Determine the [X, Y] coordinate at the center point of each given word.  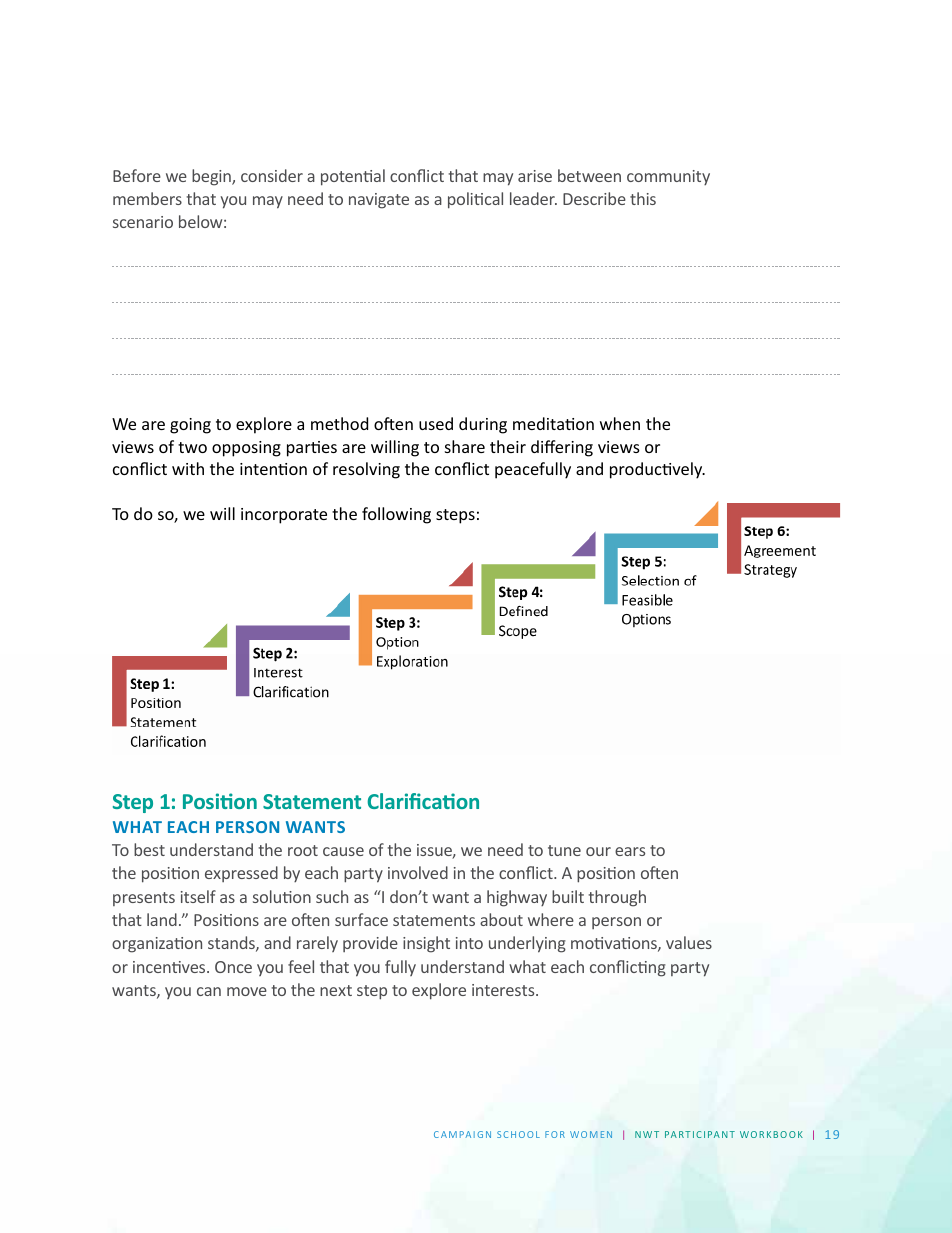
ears [630, 851]
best [149, 849]
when [620, 423]
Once [233, 967]
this [643, 198]
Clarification [423, 801]
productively [657, 470]
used [436, 423]
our [598, 851]
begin [212, 177]
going [190, 426]
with [188, 468]
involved [418, 872]
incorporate [284, 516]
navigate [379, 201]
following [396, 515]
